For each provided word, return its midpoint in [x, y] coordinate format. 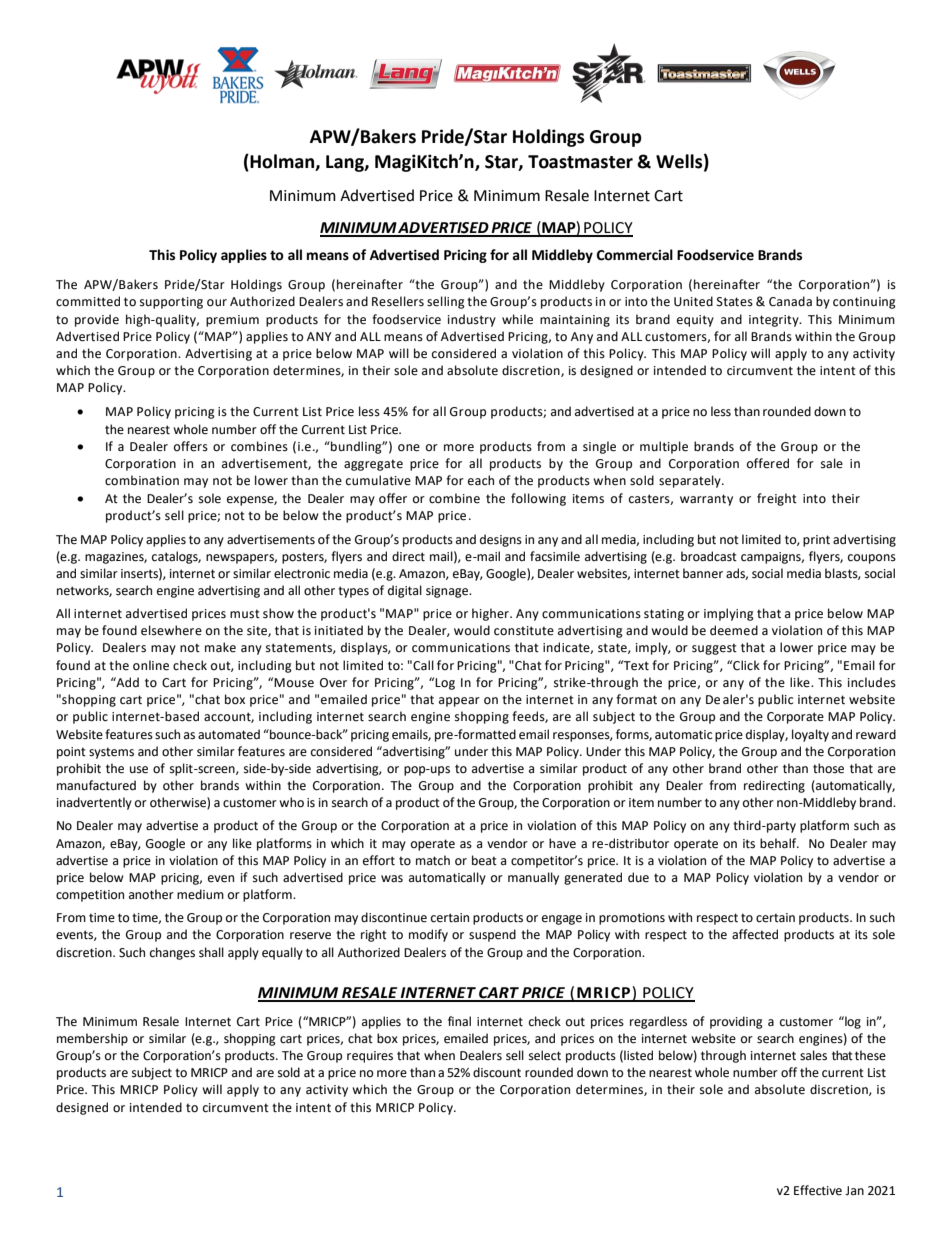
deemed [734, 630]
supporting [171, 303]
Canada [790, 301]
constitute [524, 631]
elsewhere [171, 630]
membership [92, 1039]
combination [142, 480]
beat [484, 860]
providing [736, 1022]
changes [172, 953]
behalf [779, 843]
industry [472, 320]
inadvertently [94, 803]
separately [691, 481]
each [481, 480]
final [459, 1021]
